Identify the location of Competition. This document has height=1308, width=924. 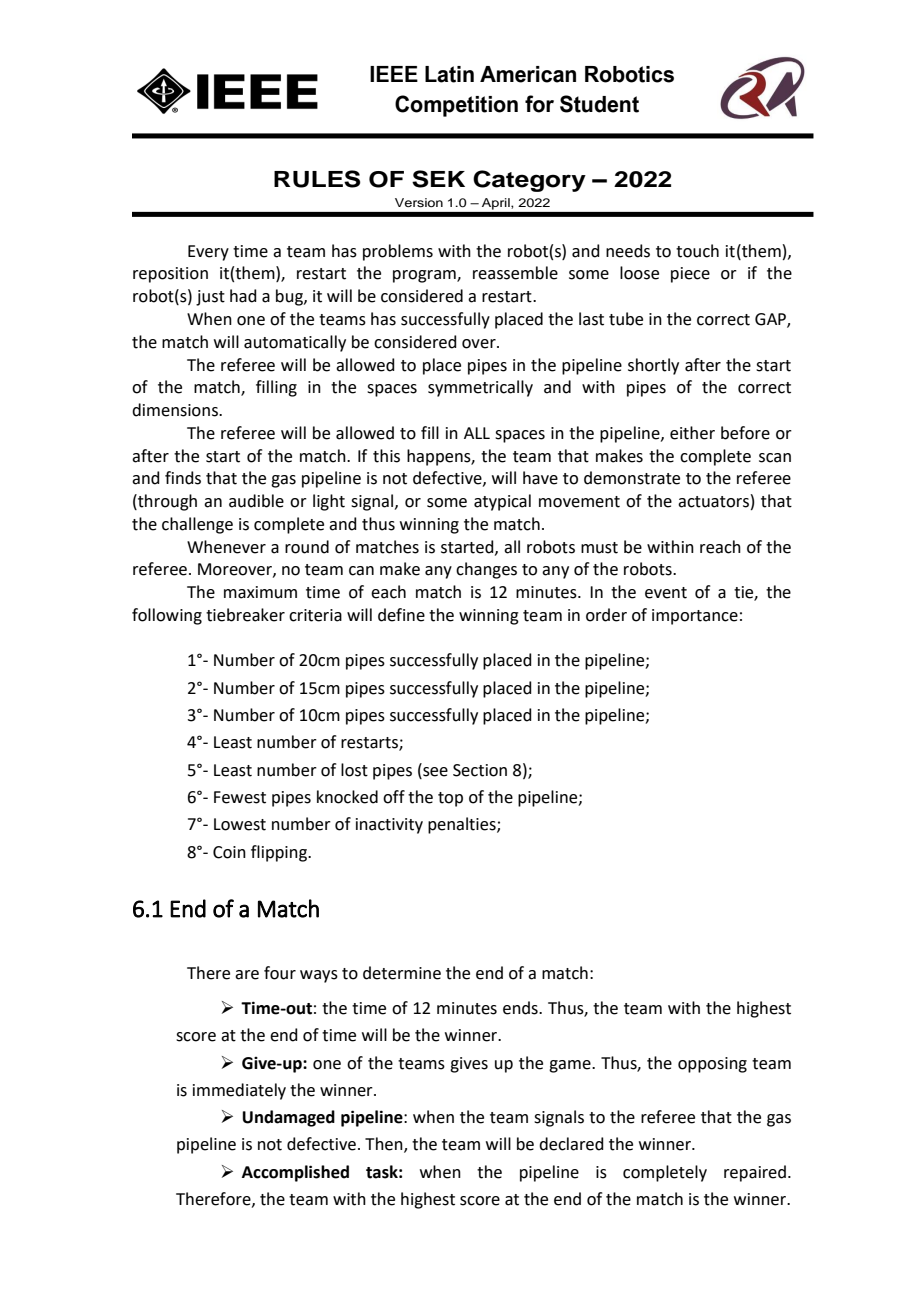
(456, 106).
